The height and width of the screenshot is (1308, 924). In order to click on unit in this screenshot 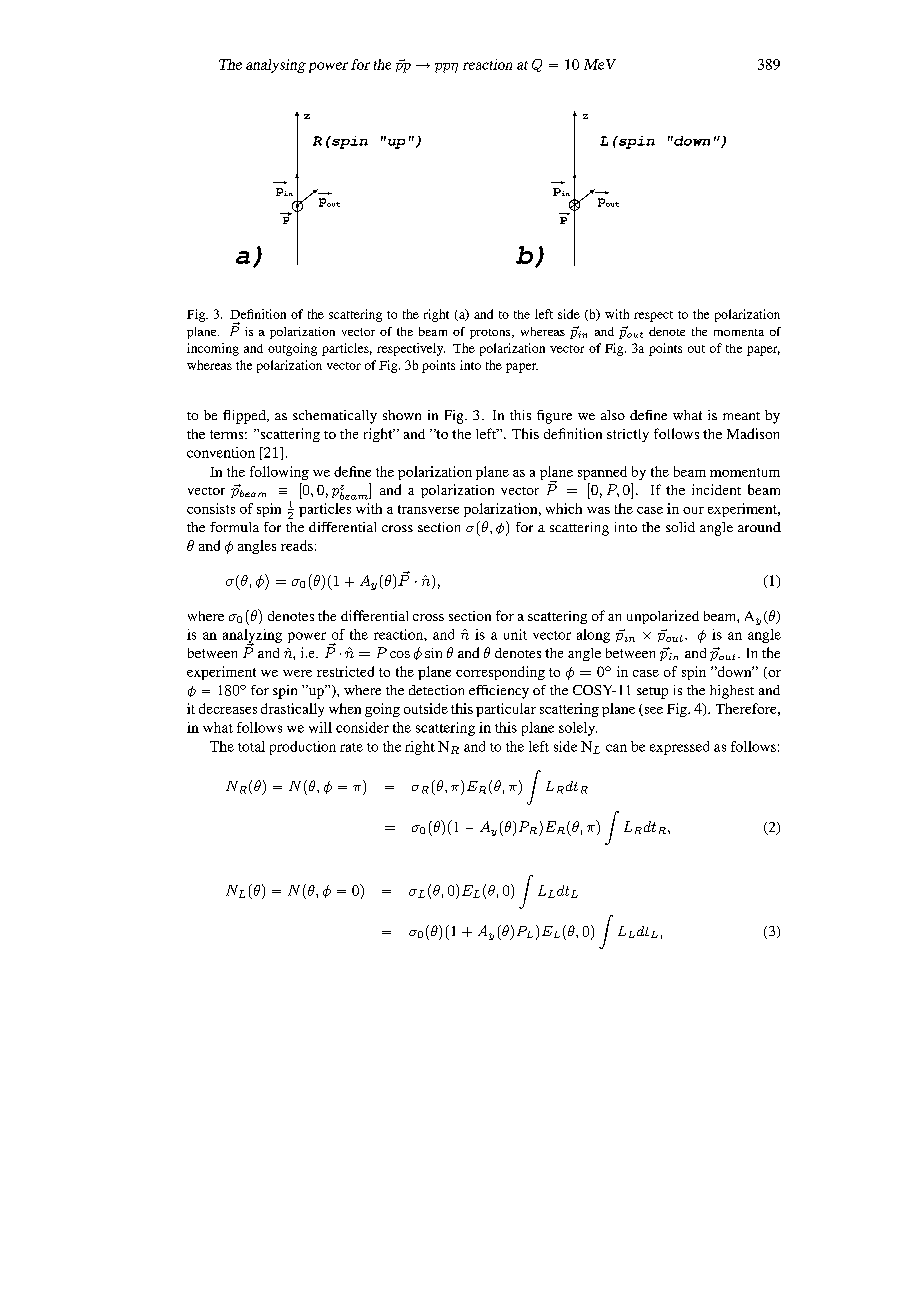, I will do `click(515, 634)`.
